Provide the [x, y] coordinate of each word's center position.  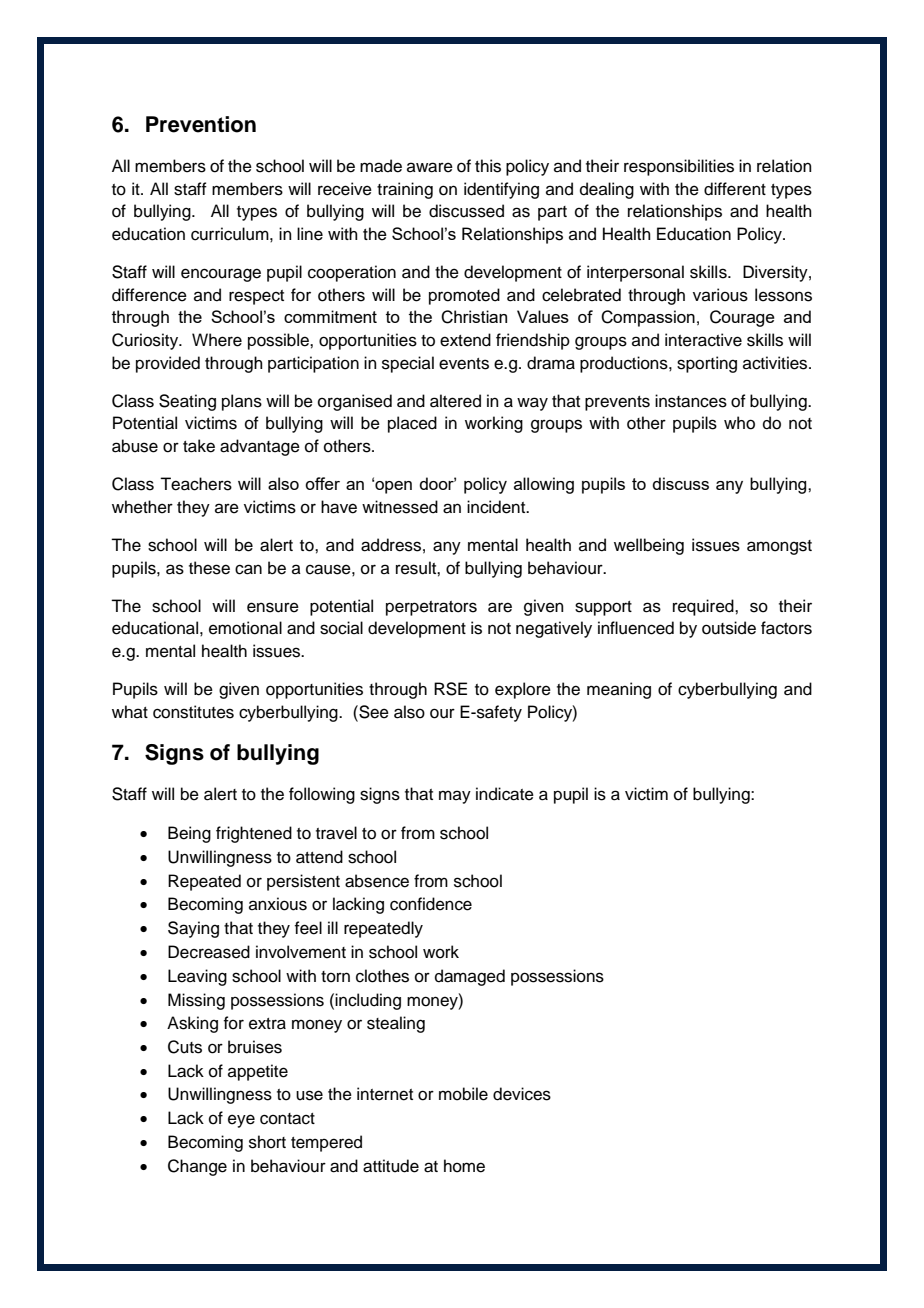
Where [217, 340]
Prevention [201, 124]
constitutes [193, 712]
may [455, 797]
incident [497, 507]
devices [522, 1094]
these [209, 568]
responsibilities [679, 167]
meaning [619, 690]
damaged [470, 977]
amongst [779, 547]
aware [430, 167]
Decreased [209, 952]
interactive [703, 340]
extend [465, 340]
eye [241, 1121]
